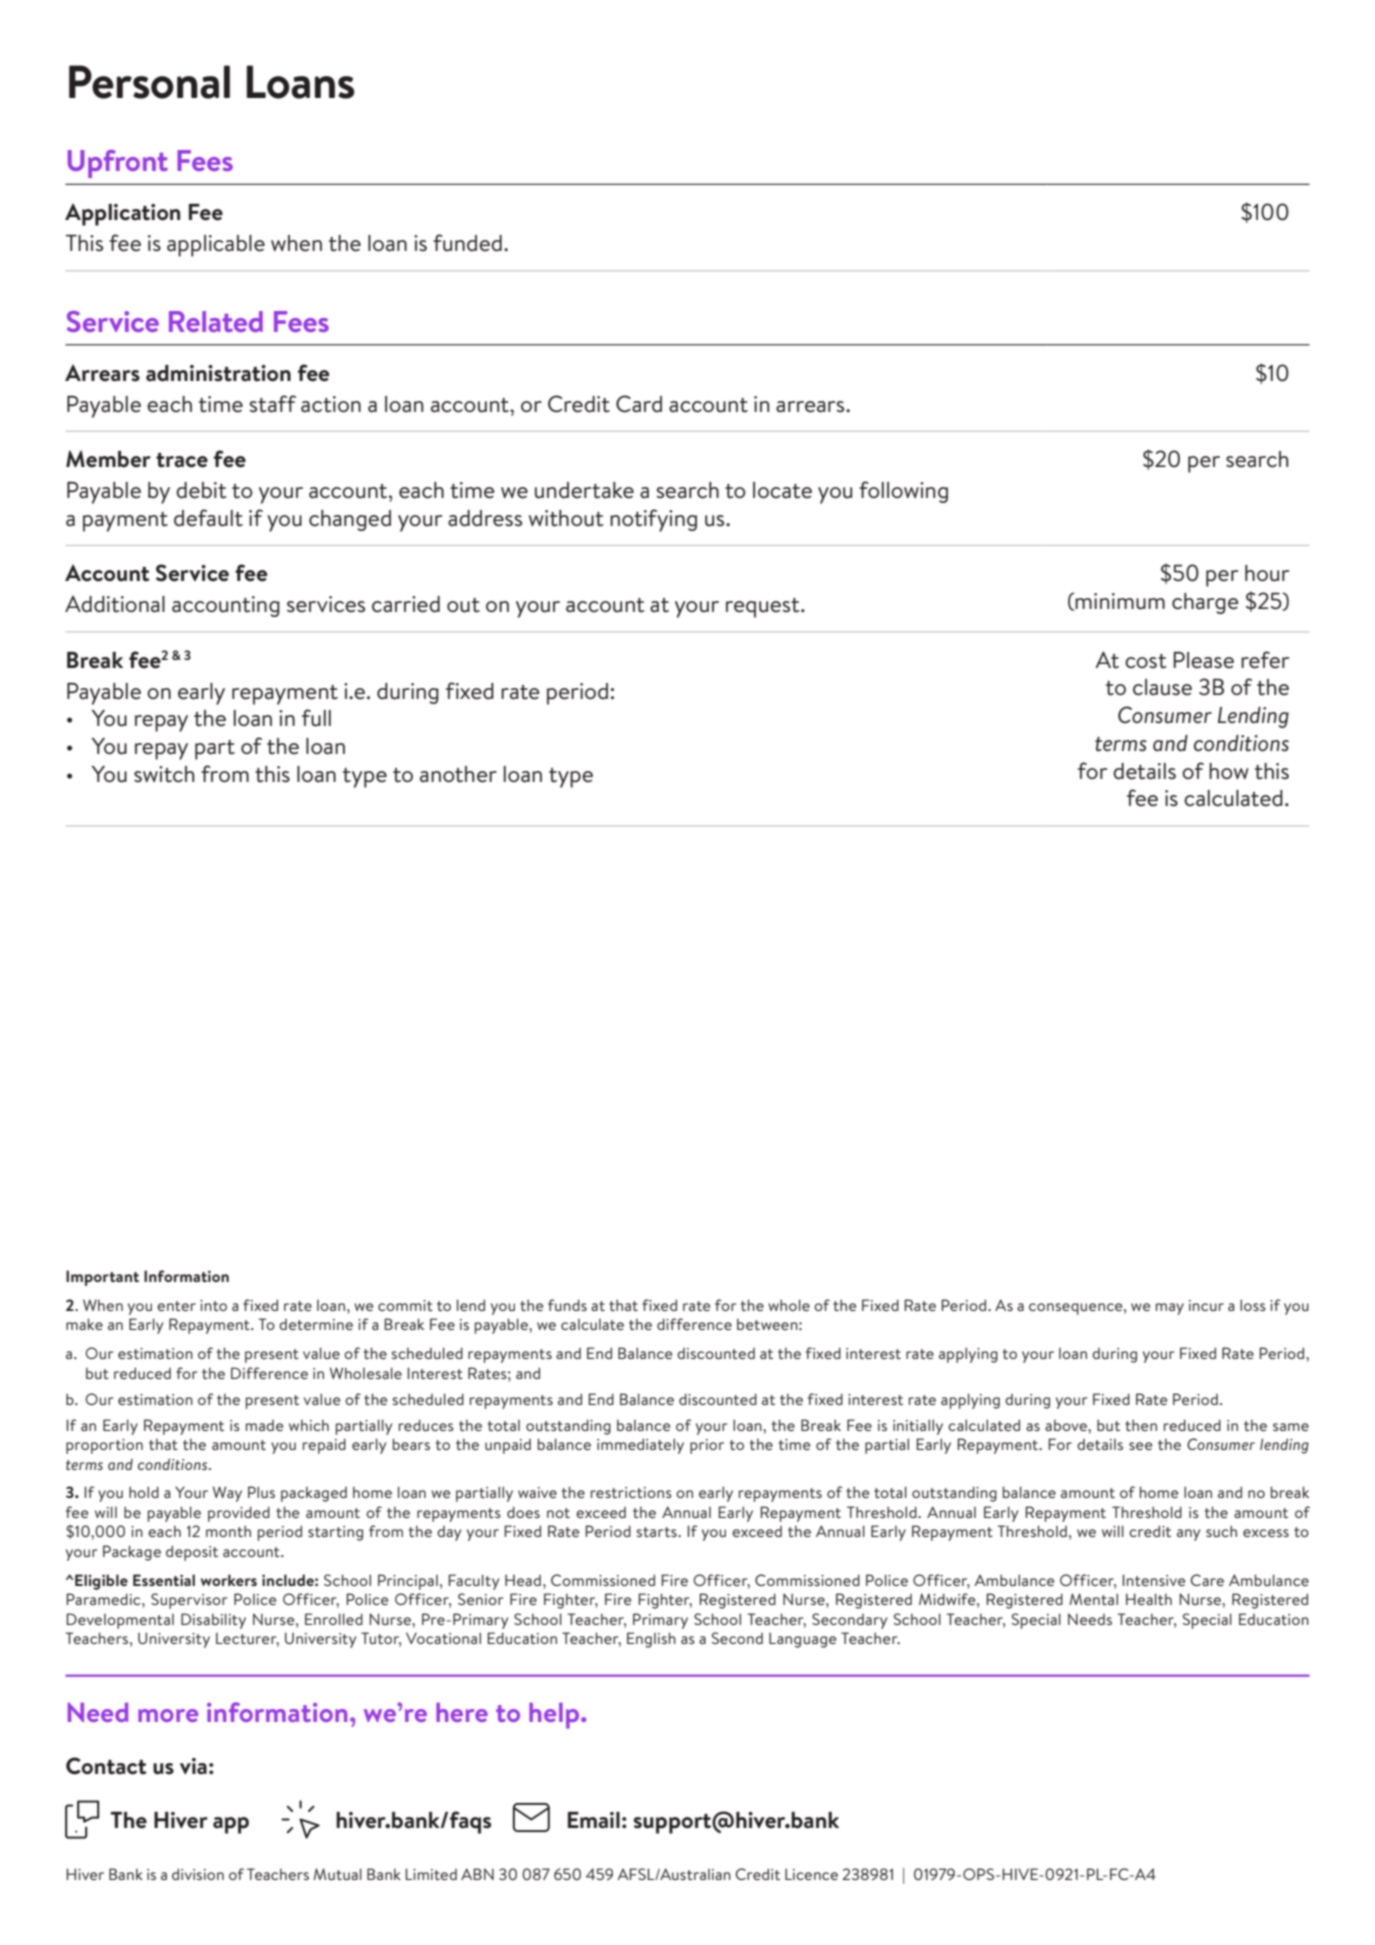 The width and height of the screenshot is (1375, 1945). Describe the element at coordinates (208, 518) in the screenshot. I see `default` at that location.
